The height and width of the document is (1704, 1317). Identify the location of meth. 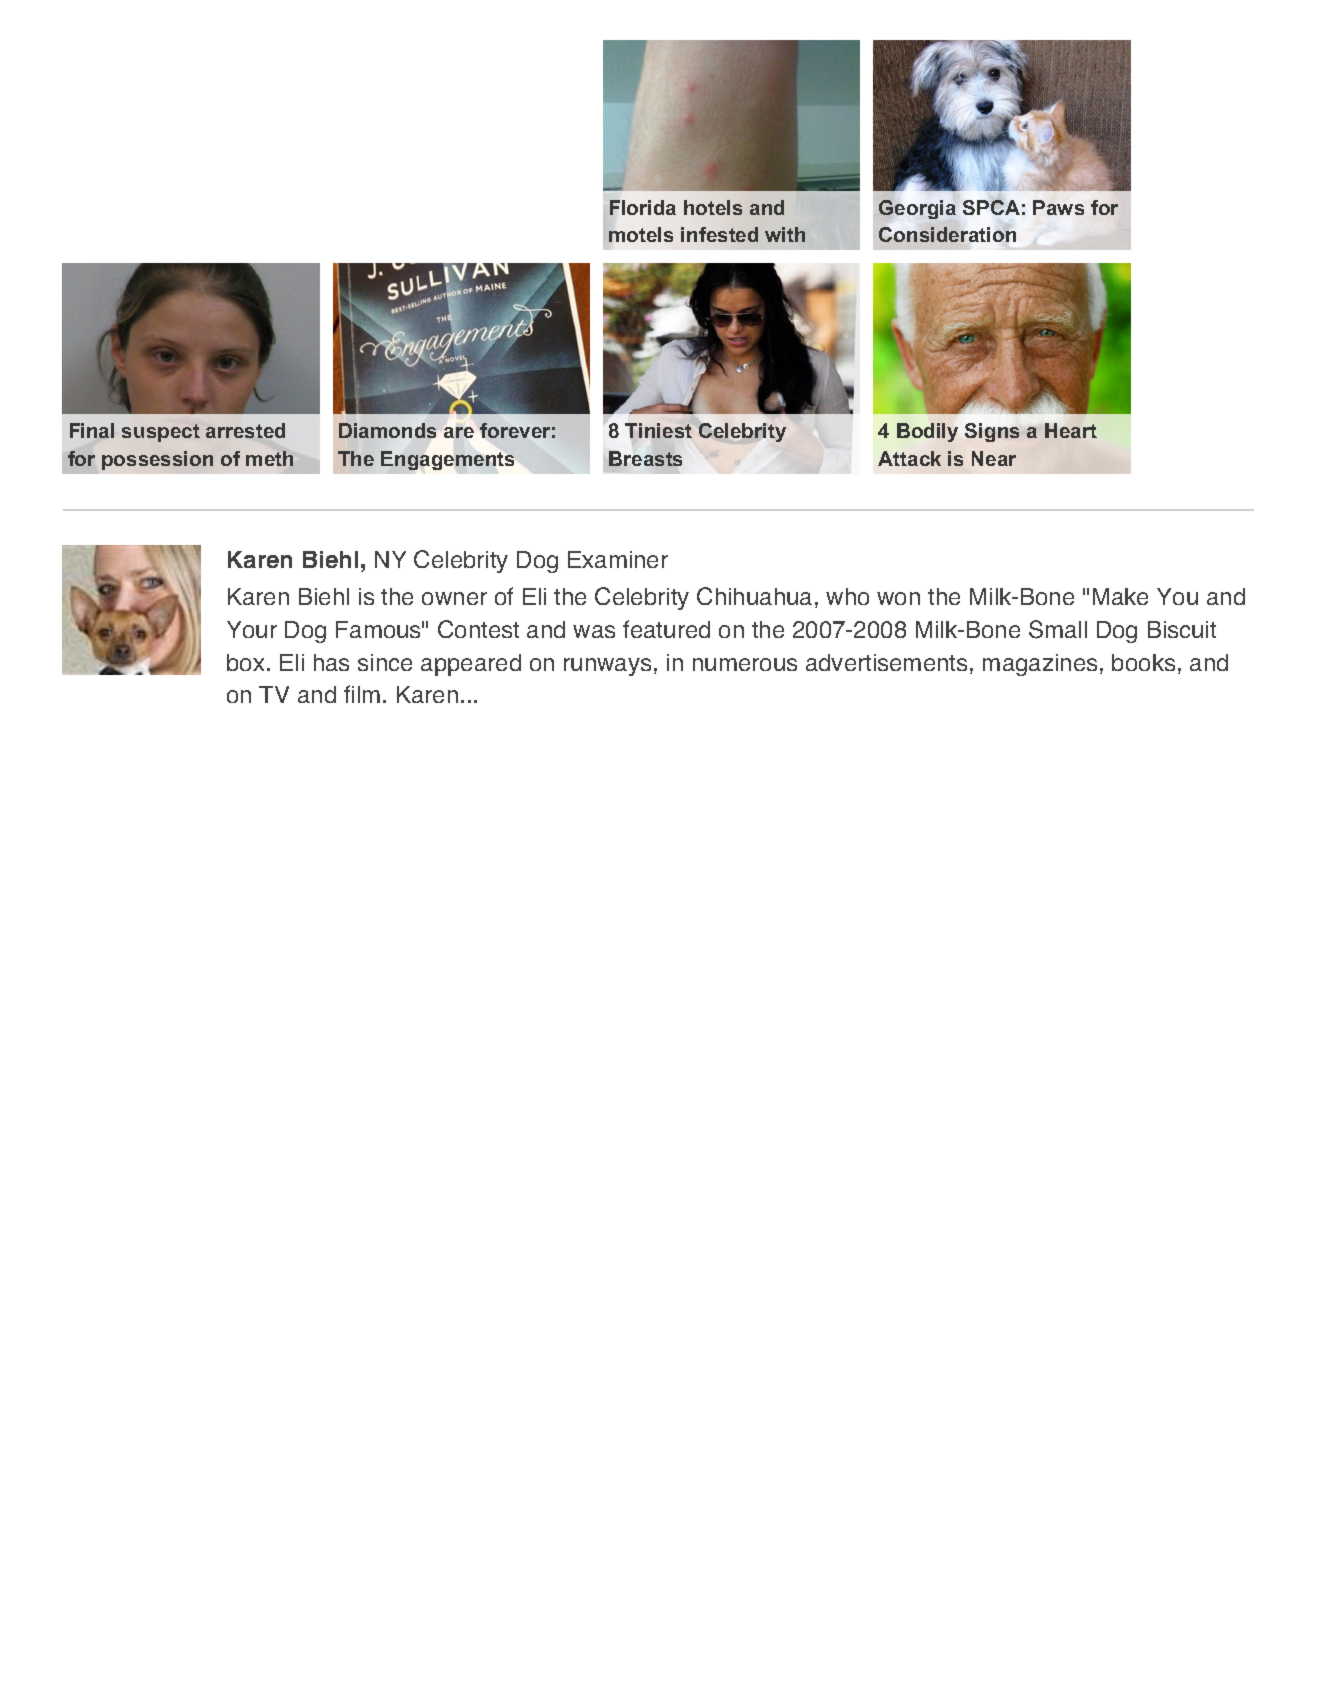
(269, 458).
